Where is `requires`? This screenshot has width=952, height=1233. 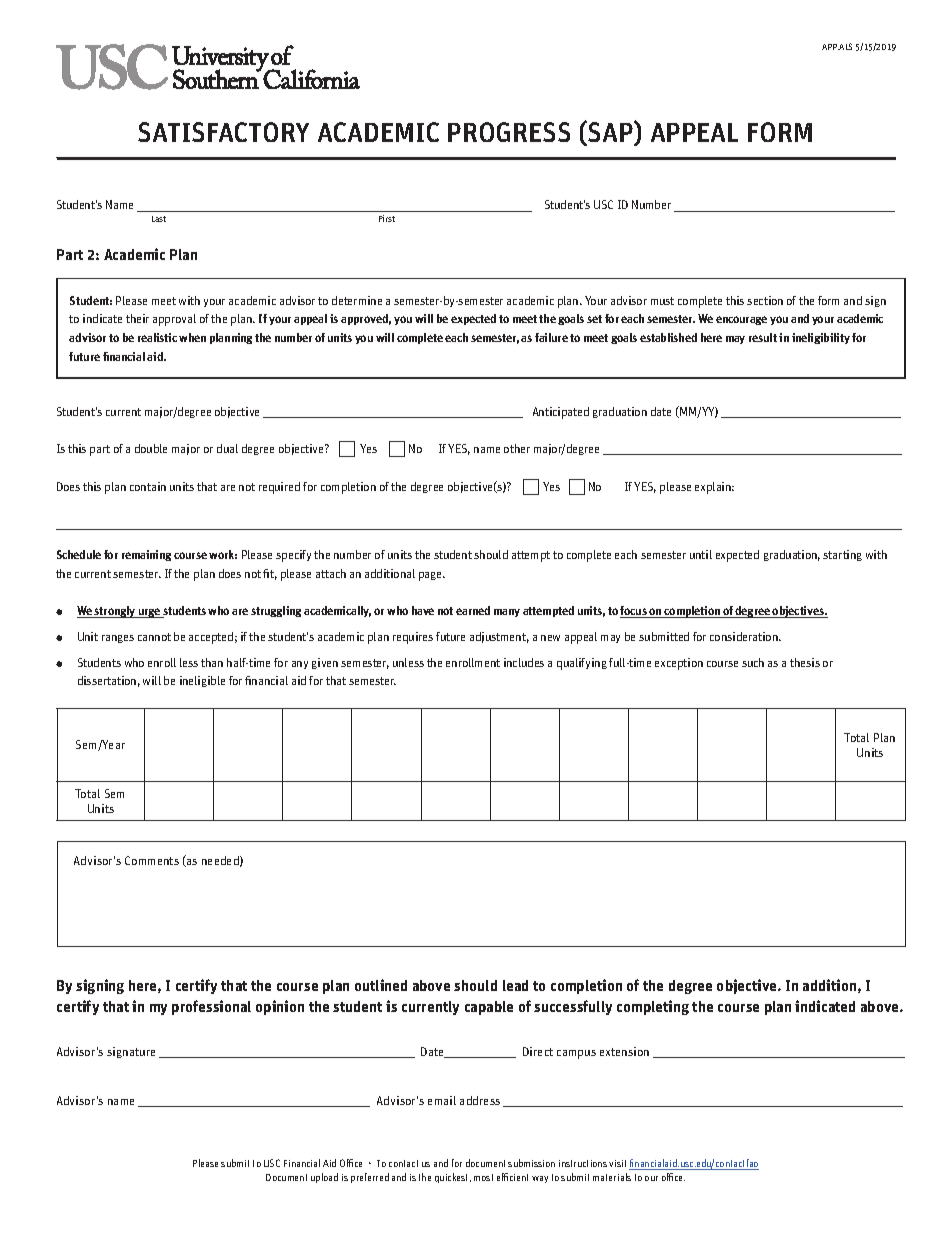 requires is located at coordinates (413, 638).
